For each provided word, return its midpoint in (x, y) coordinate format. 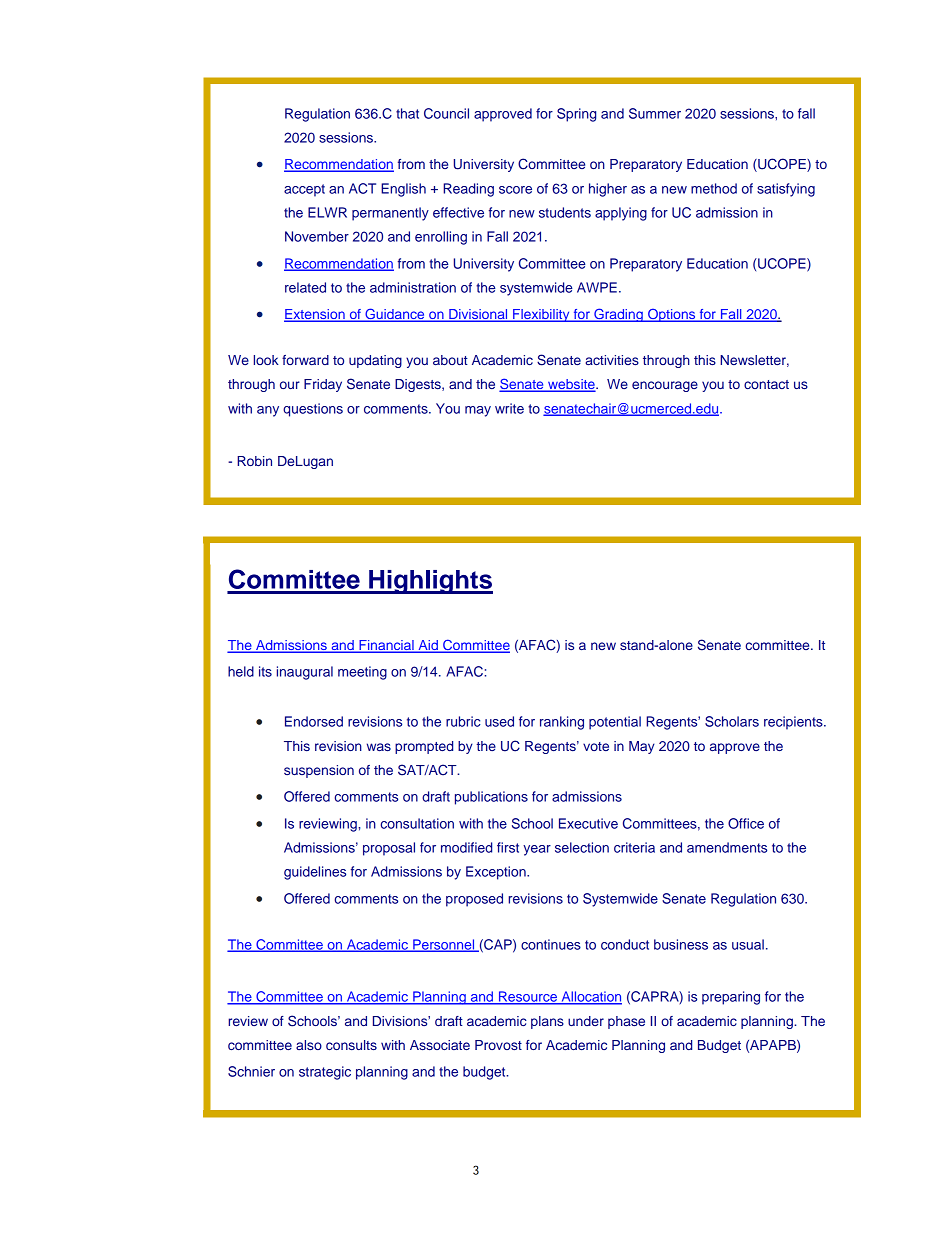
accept (304, 190)
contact (766, 384)
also (309, 1045)
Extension (315, 315)
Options (672, 315)
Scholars (732, 721)
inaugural (305, 673)
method (714, 188)
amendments (727, 847)
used (499, 721)
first (508, 847)
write (509, 408)
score (515, 190)
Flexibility (541, 315)
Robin (254, 461)
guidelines (315, 873)
